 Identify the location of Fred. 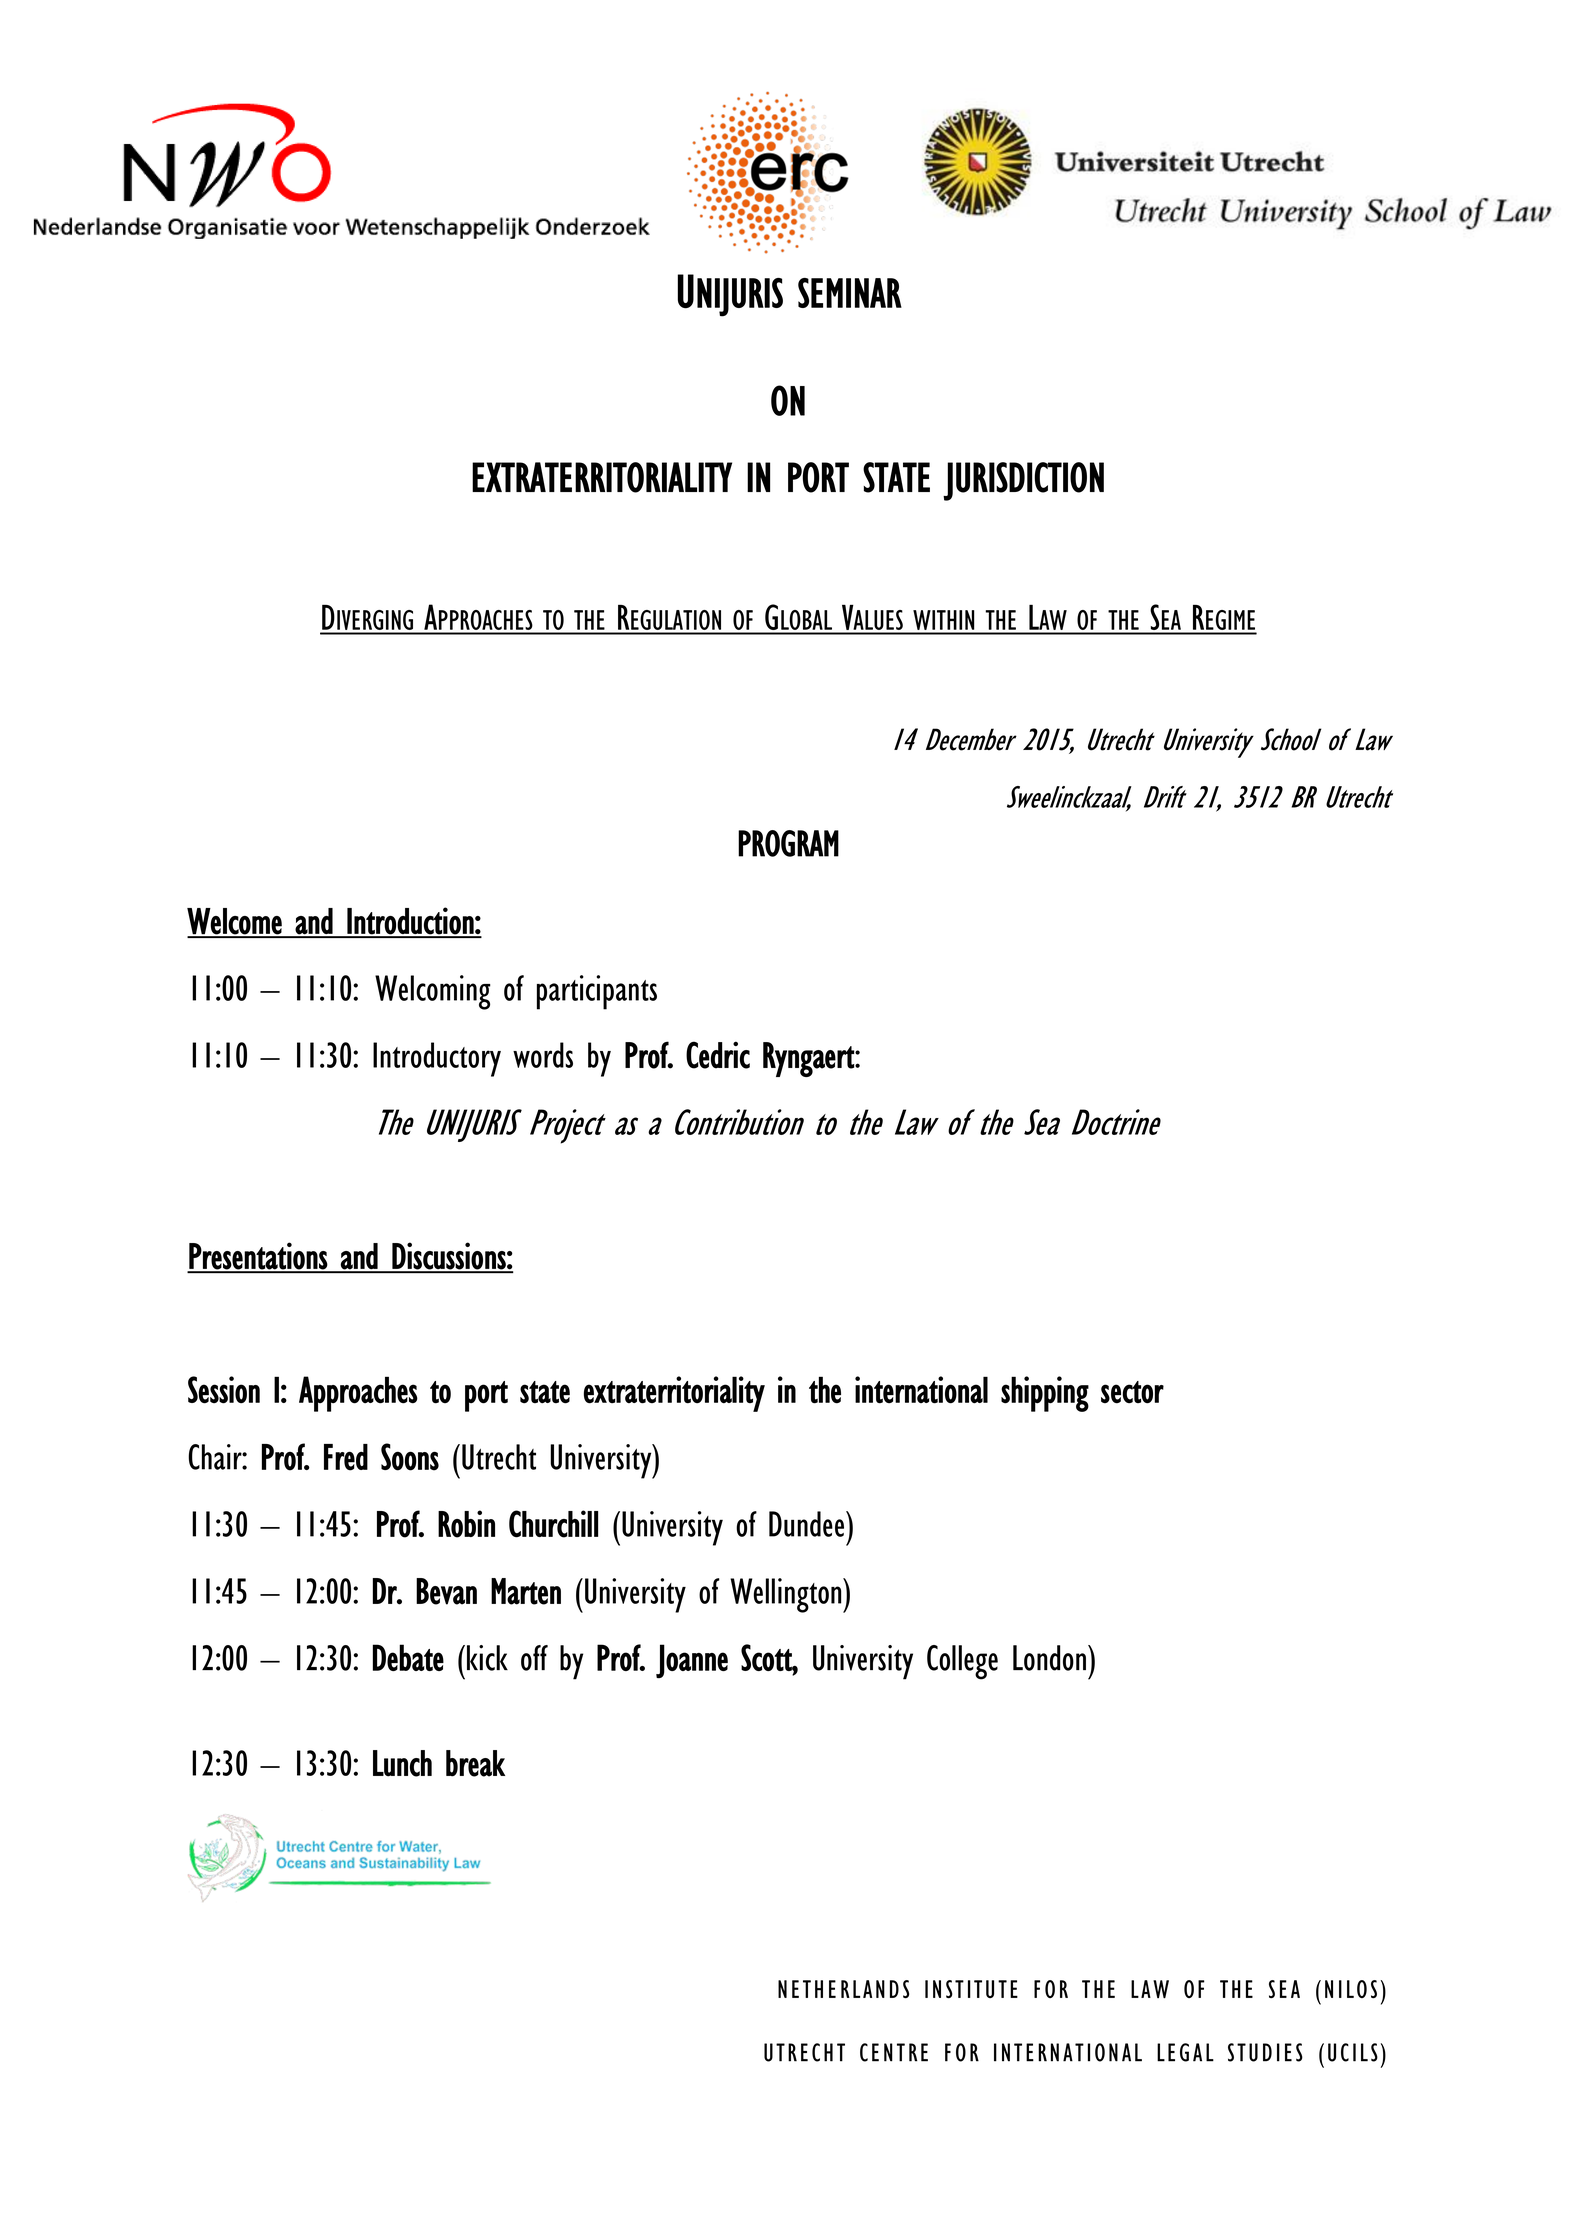
(346, 1457).
